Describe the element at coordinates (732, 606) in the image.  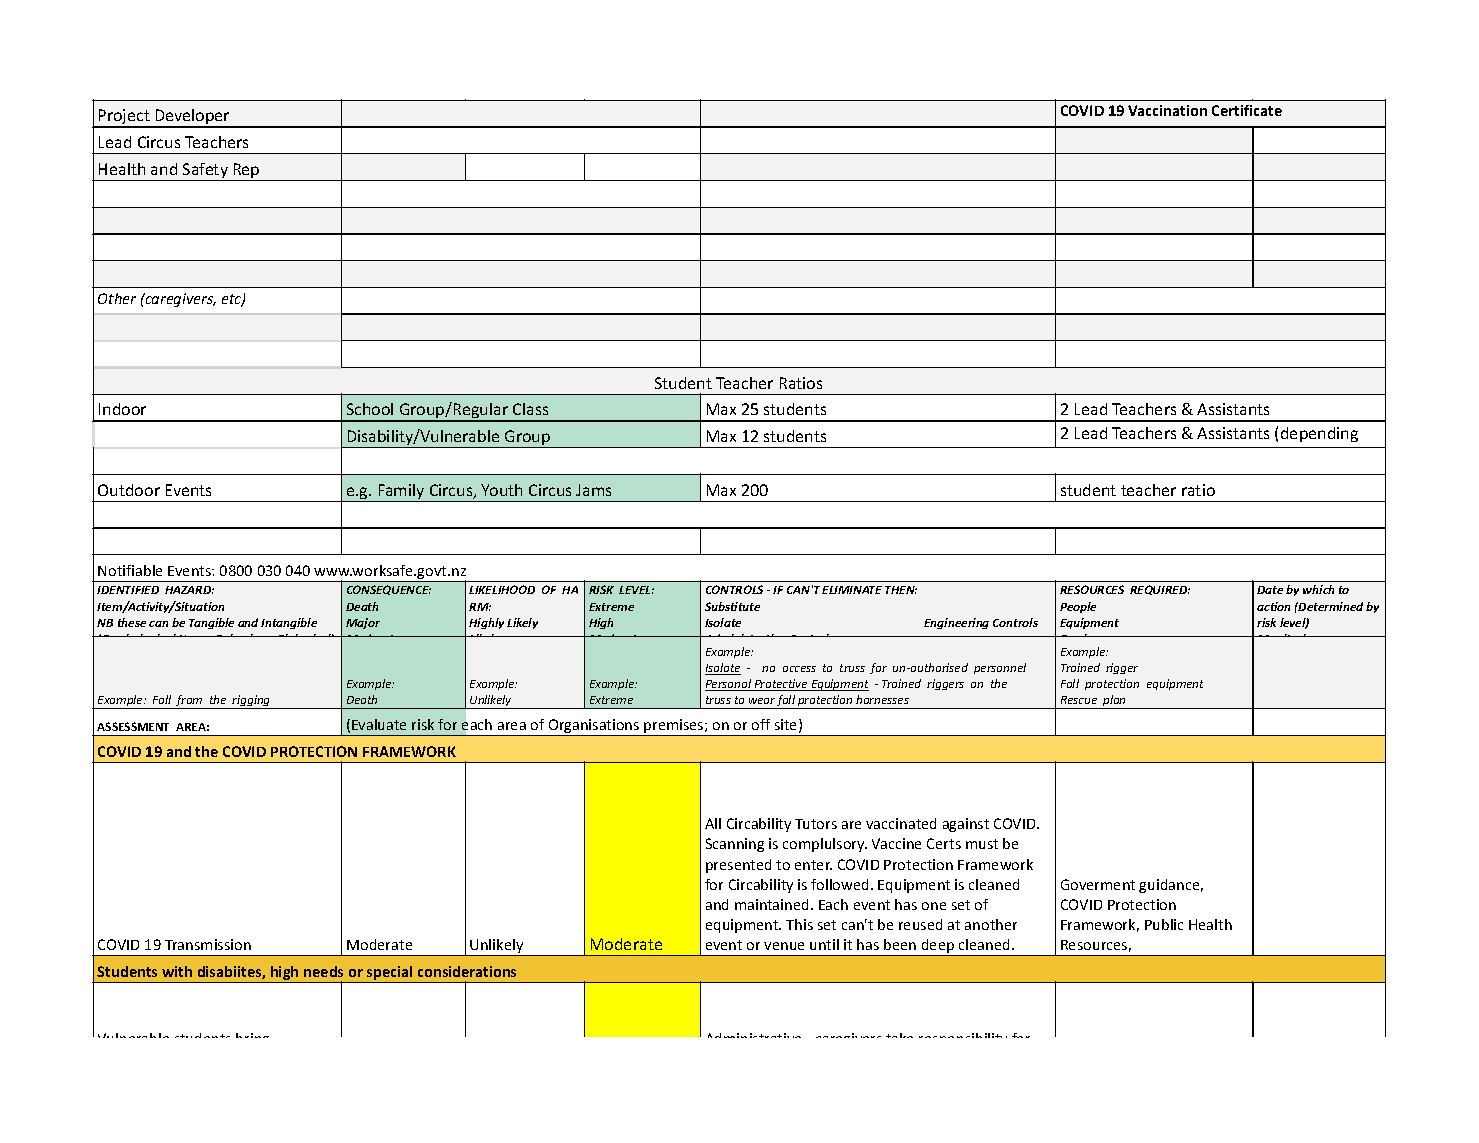
I see `Substitute` at that location.
